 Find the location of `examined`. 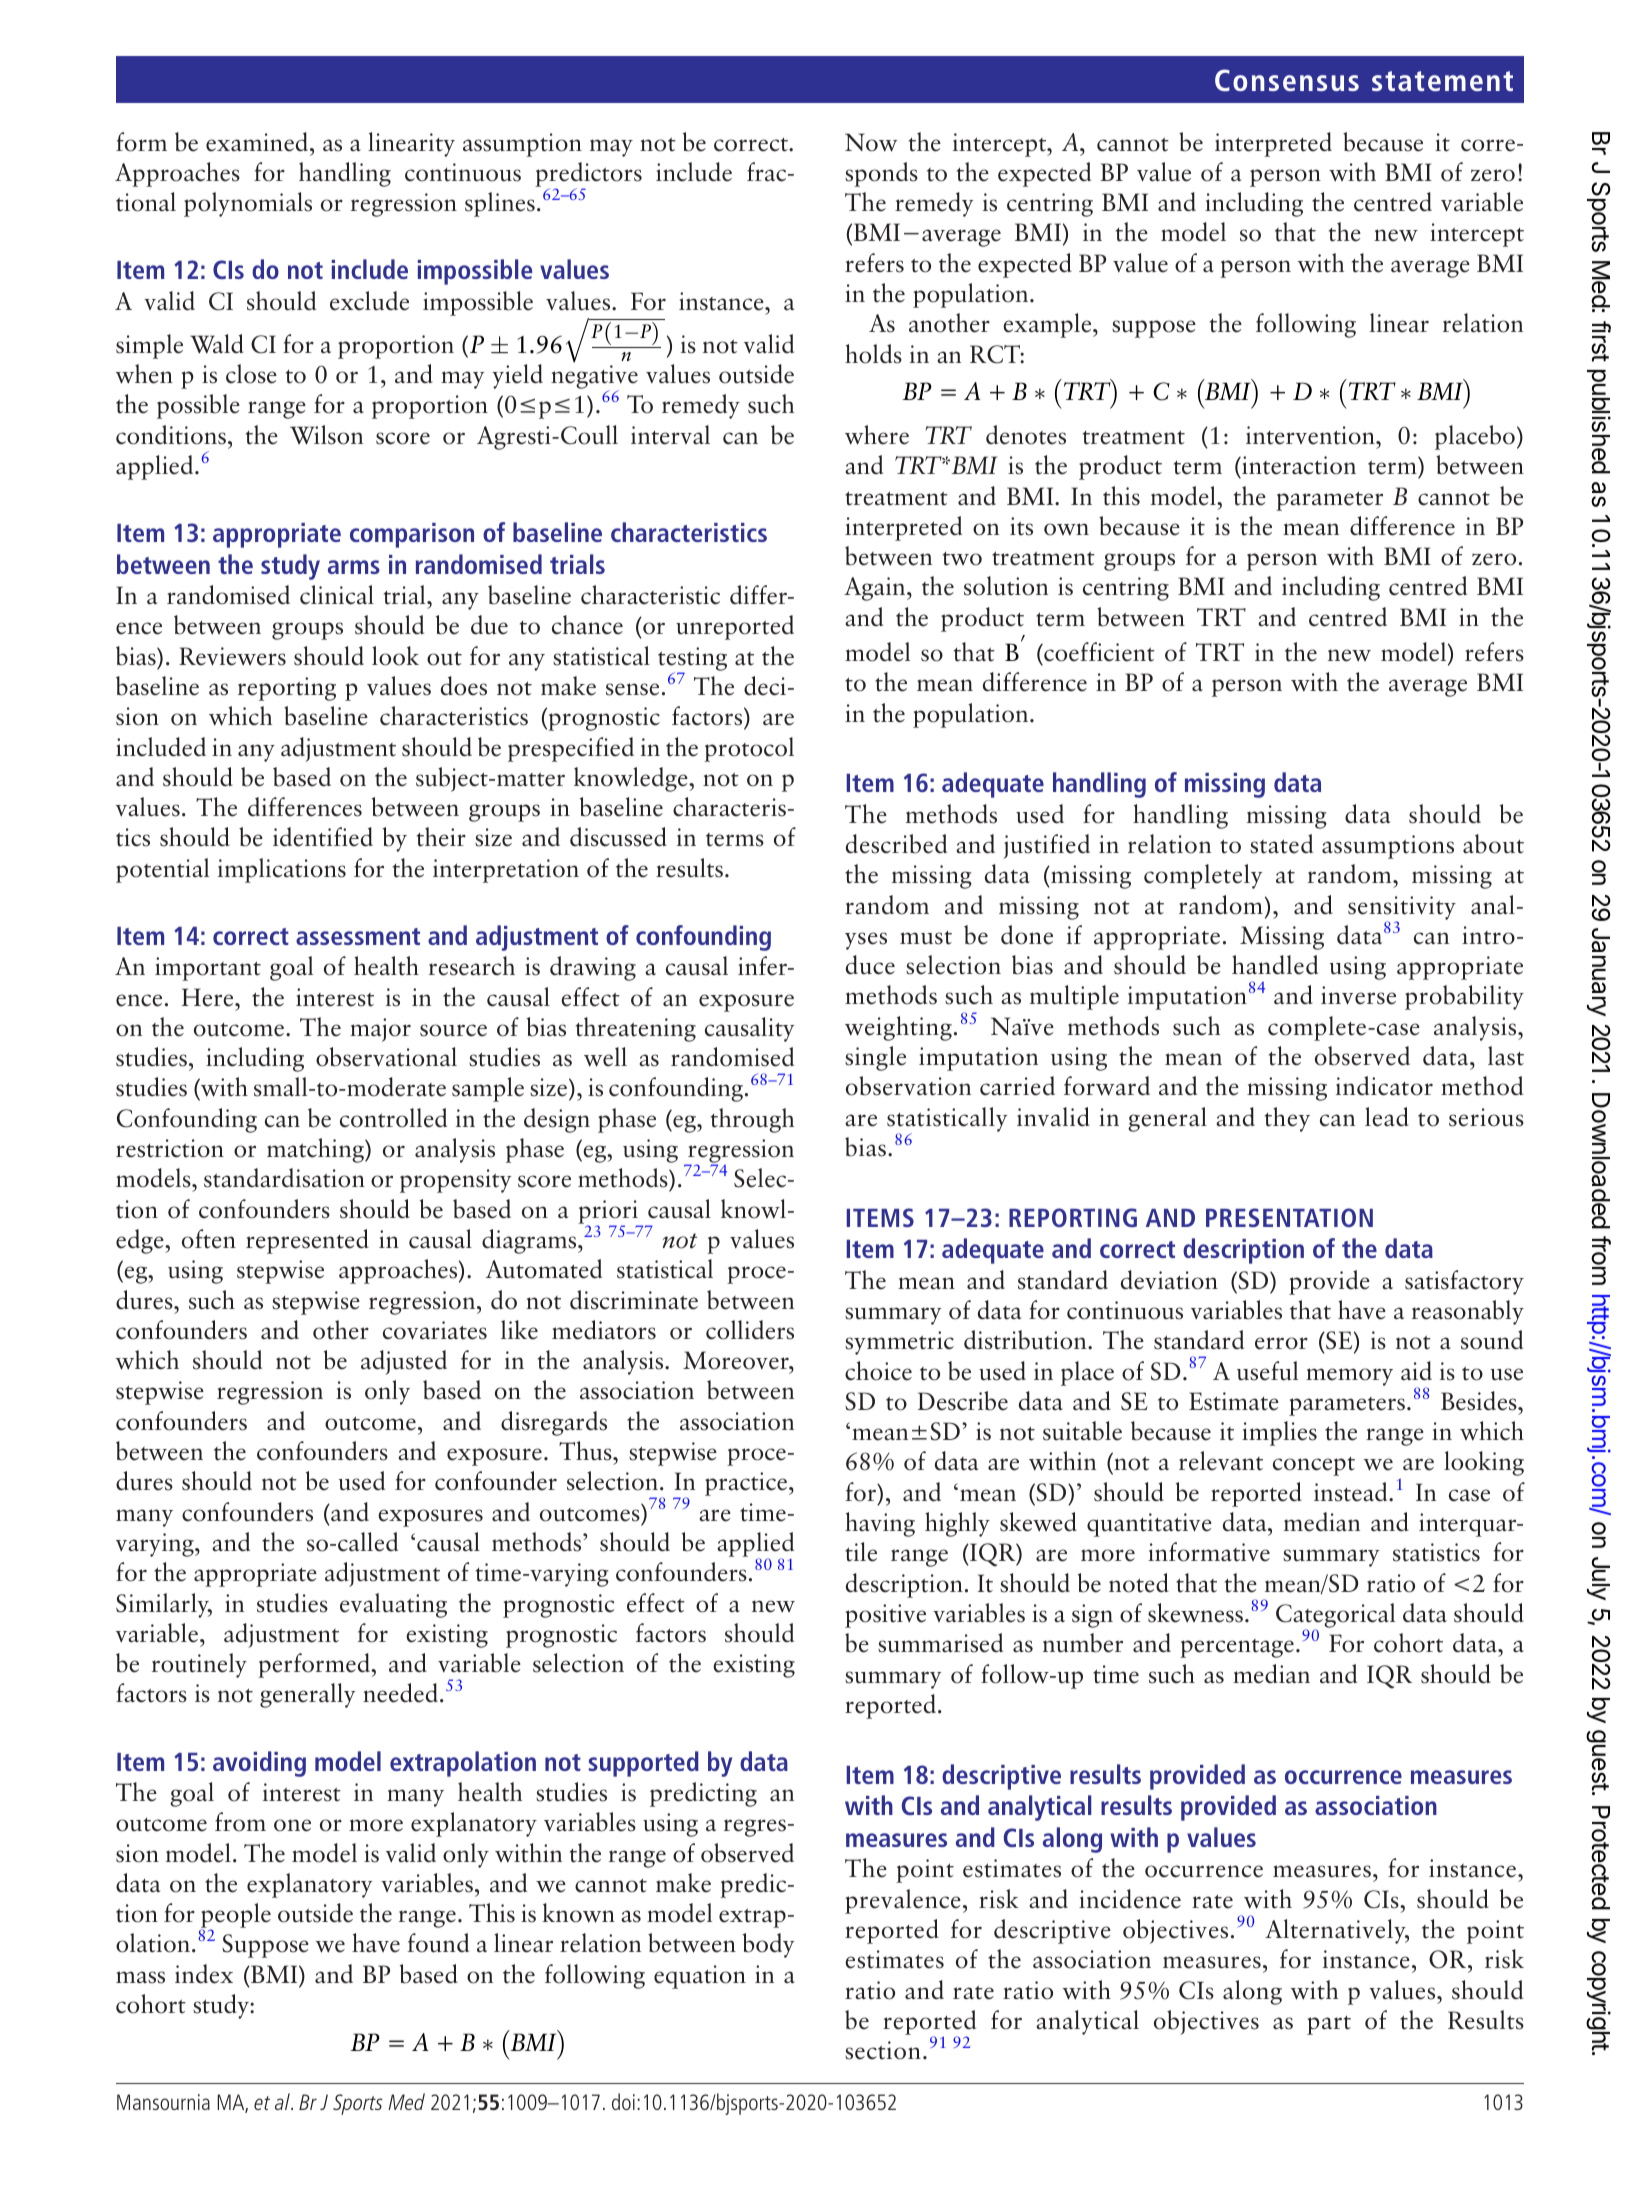

examined is located at coordinates (258, 142).
